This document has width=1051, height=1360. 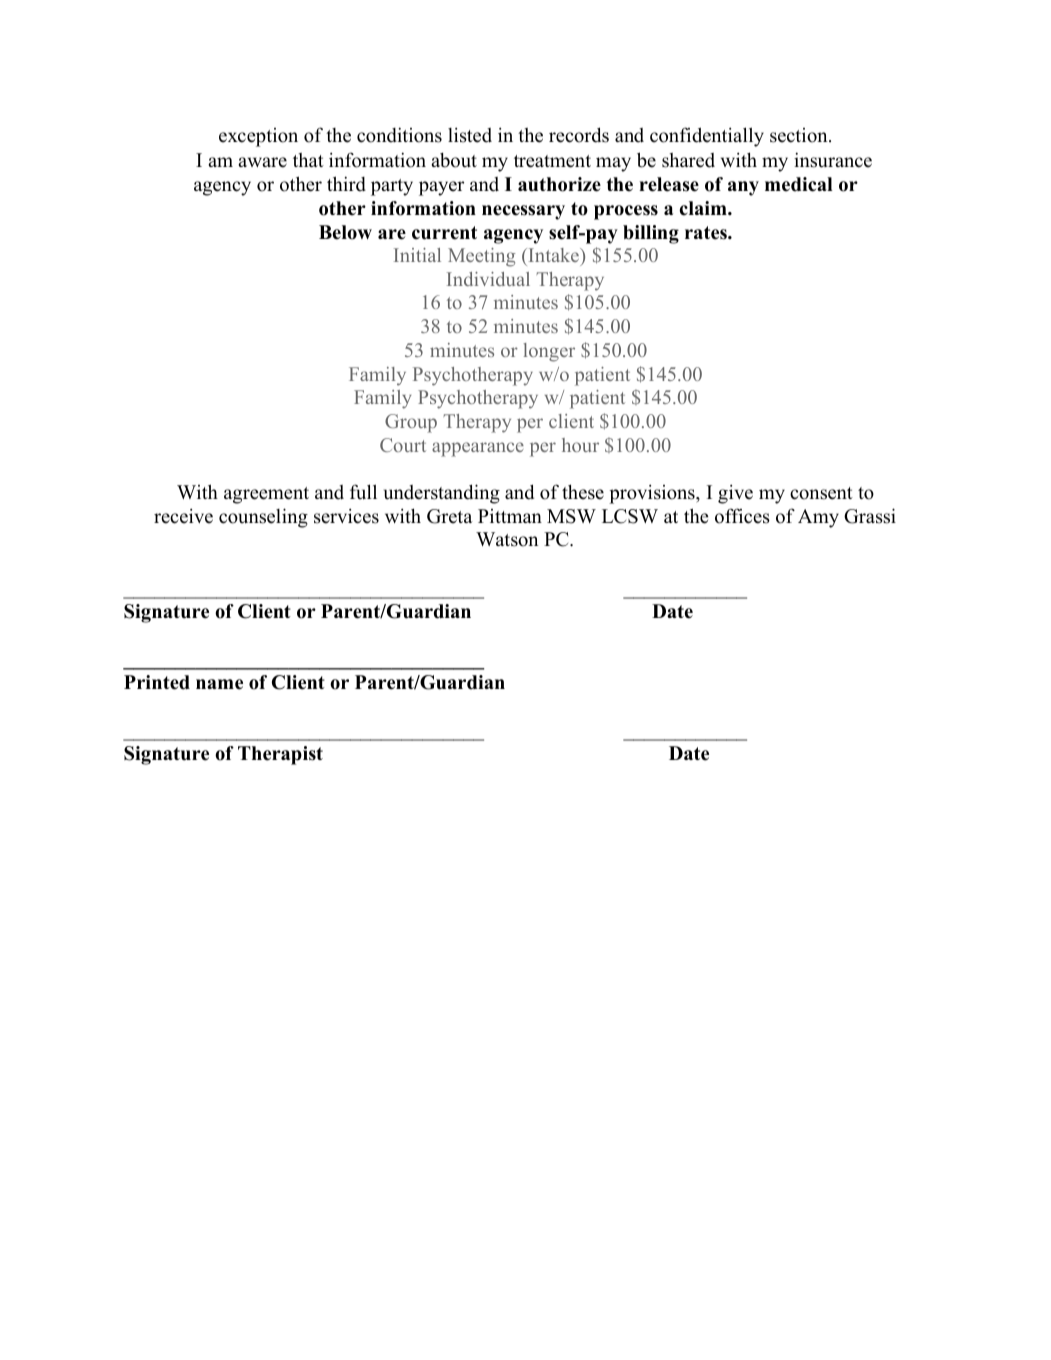 What do you see at coordinates (507, 539) in the document?
I see `Watson` at bounding box center [507, 539].
